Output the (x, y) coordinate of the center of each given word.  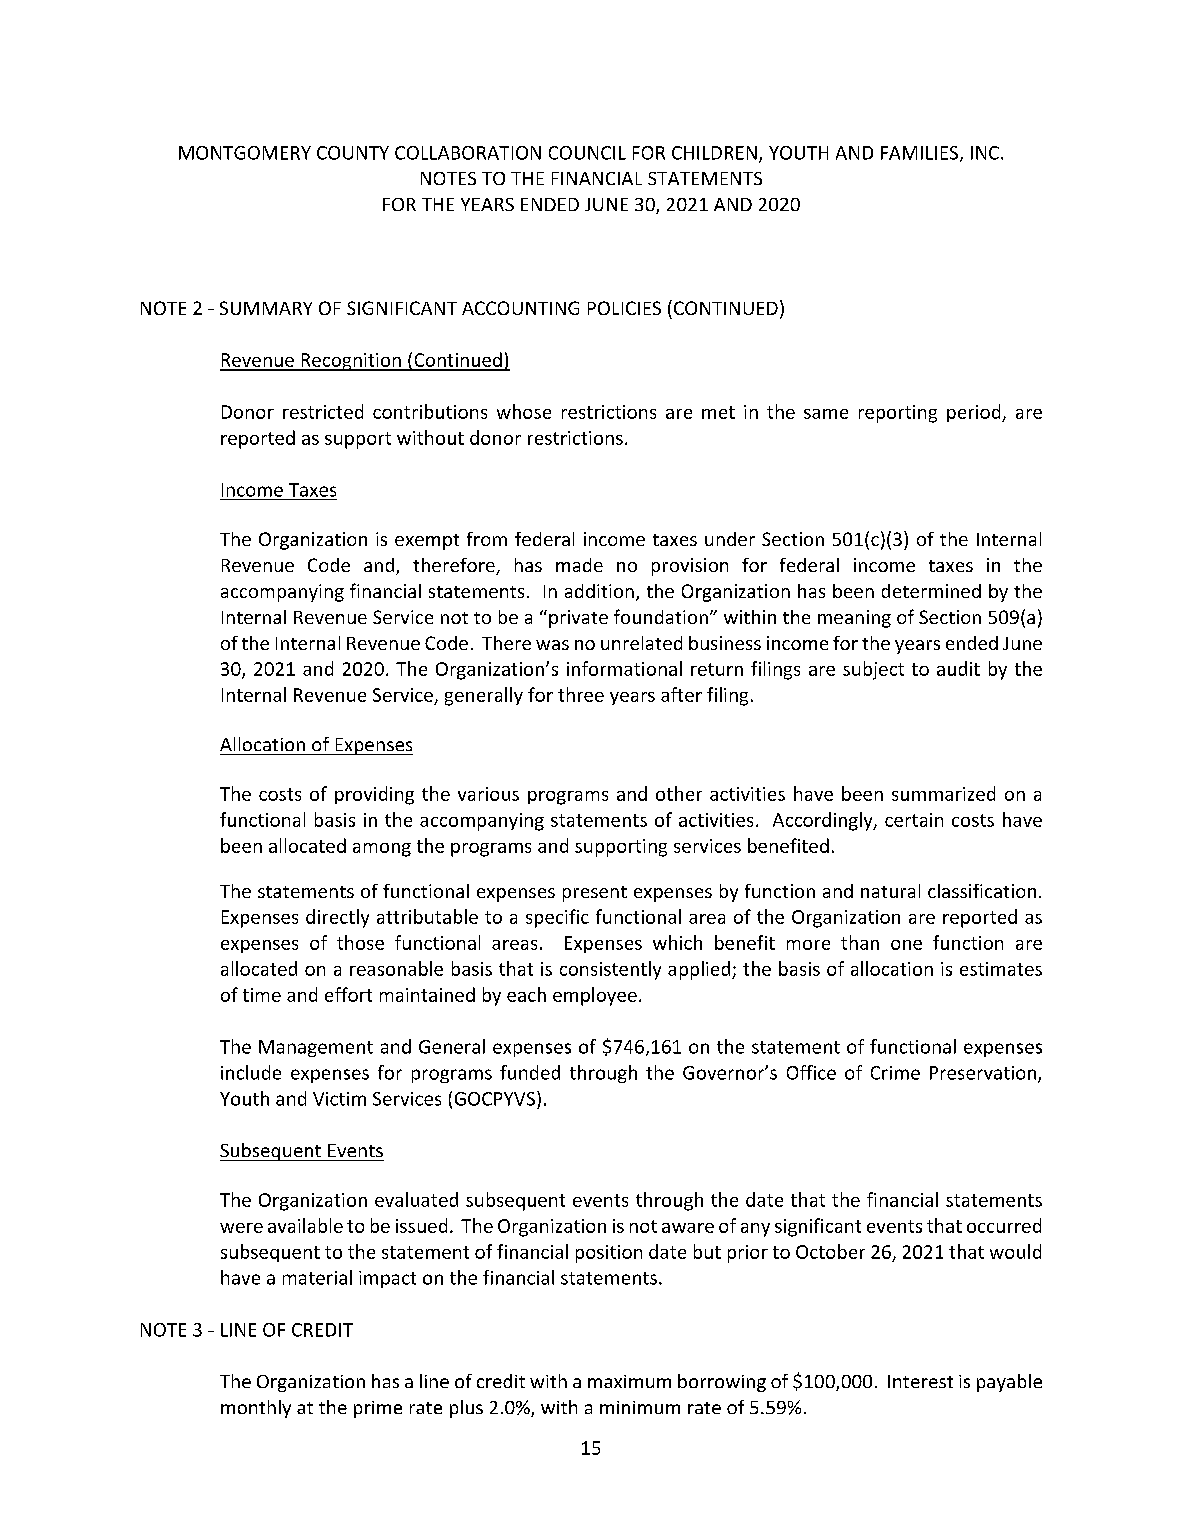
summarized (943, 793)
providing (374, 795)
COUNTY (353, 153)
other (679, 793)
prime (378, 1409)
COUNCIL (587, 153)
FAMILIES (919, 153)
